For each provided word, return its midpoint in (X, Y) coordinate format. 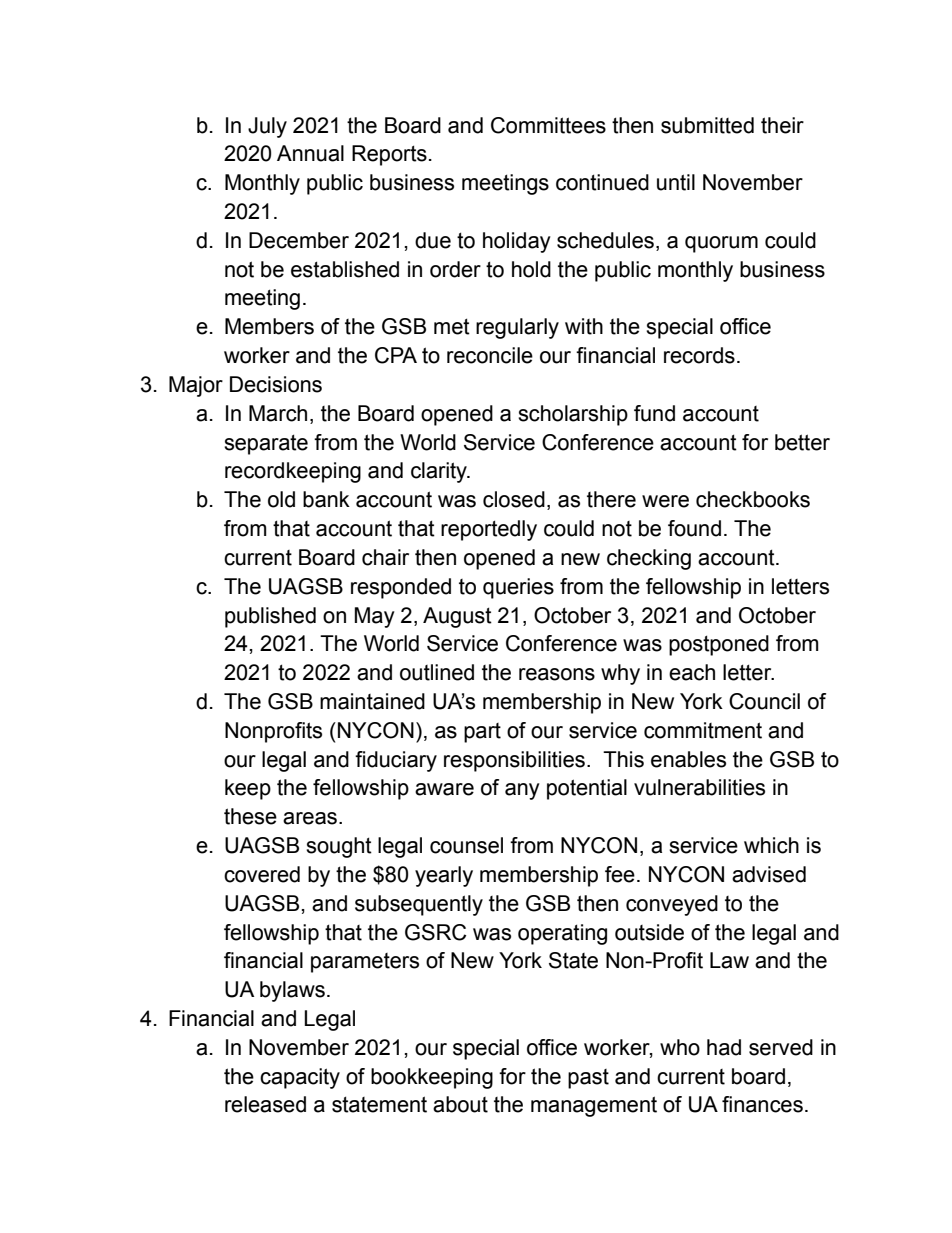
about (460, 1104)
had (724, 1047)
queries (518, 588)
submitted (707, 125)
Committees (548, 125)
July (267, 127)
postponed (719, 645)
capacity (300, 1078)
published (270, 617)
